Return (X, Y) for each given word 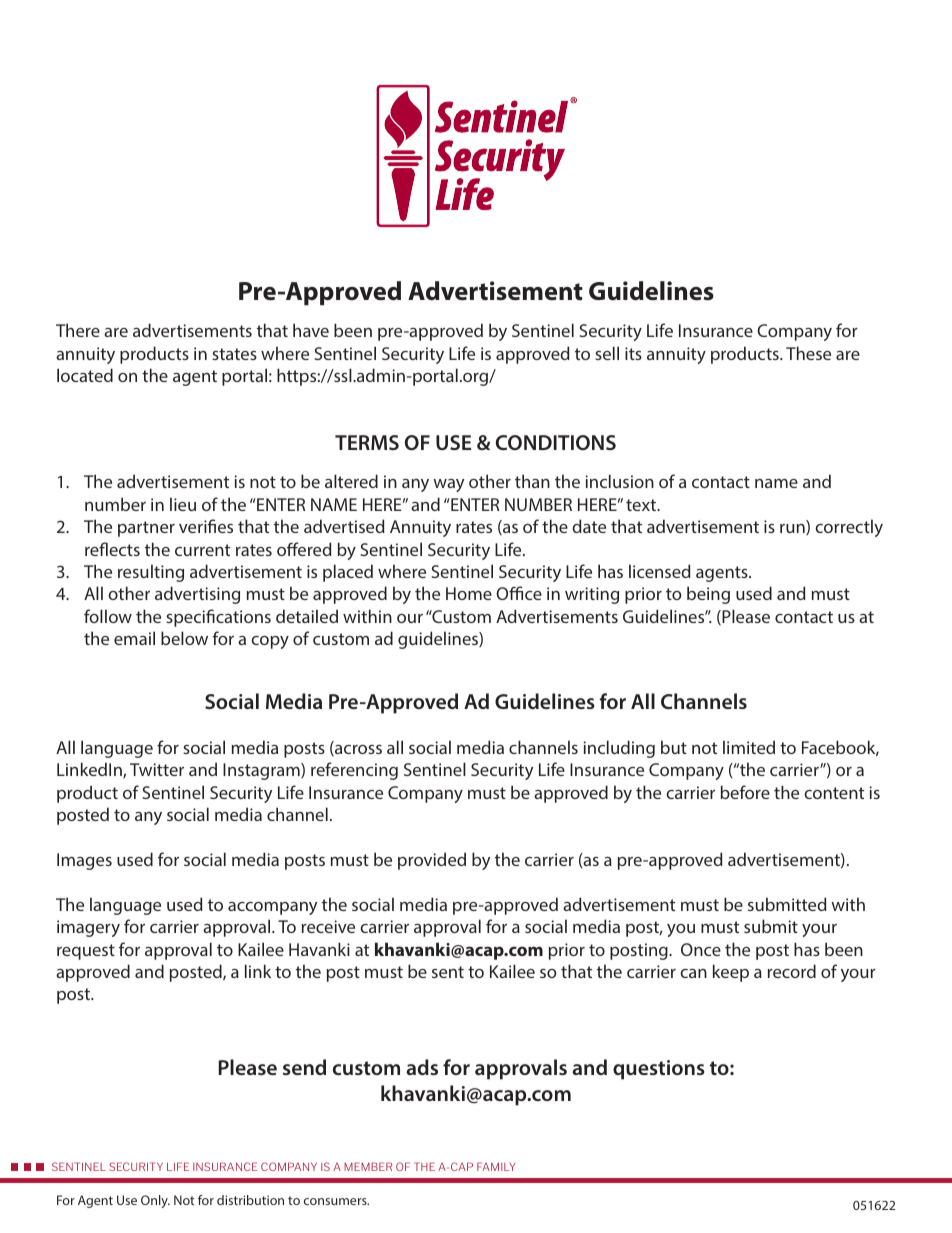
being (708, 595)
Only (155, 1201)
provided (432, 861)
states (234, 354)
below (184, 638)
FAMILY (496, 1166)
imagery (88, 928)
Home (469, 593)
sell (607, 353)
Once (701, 949)
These (808, 353)
